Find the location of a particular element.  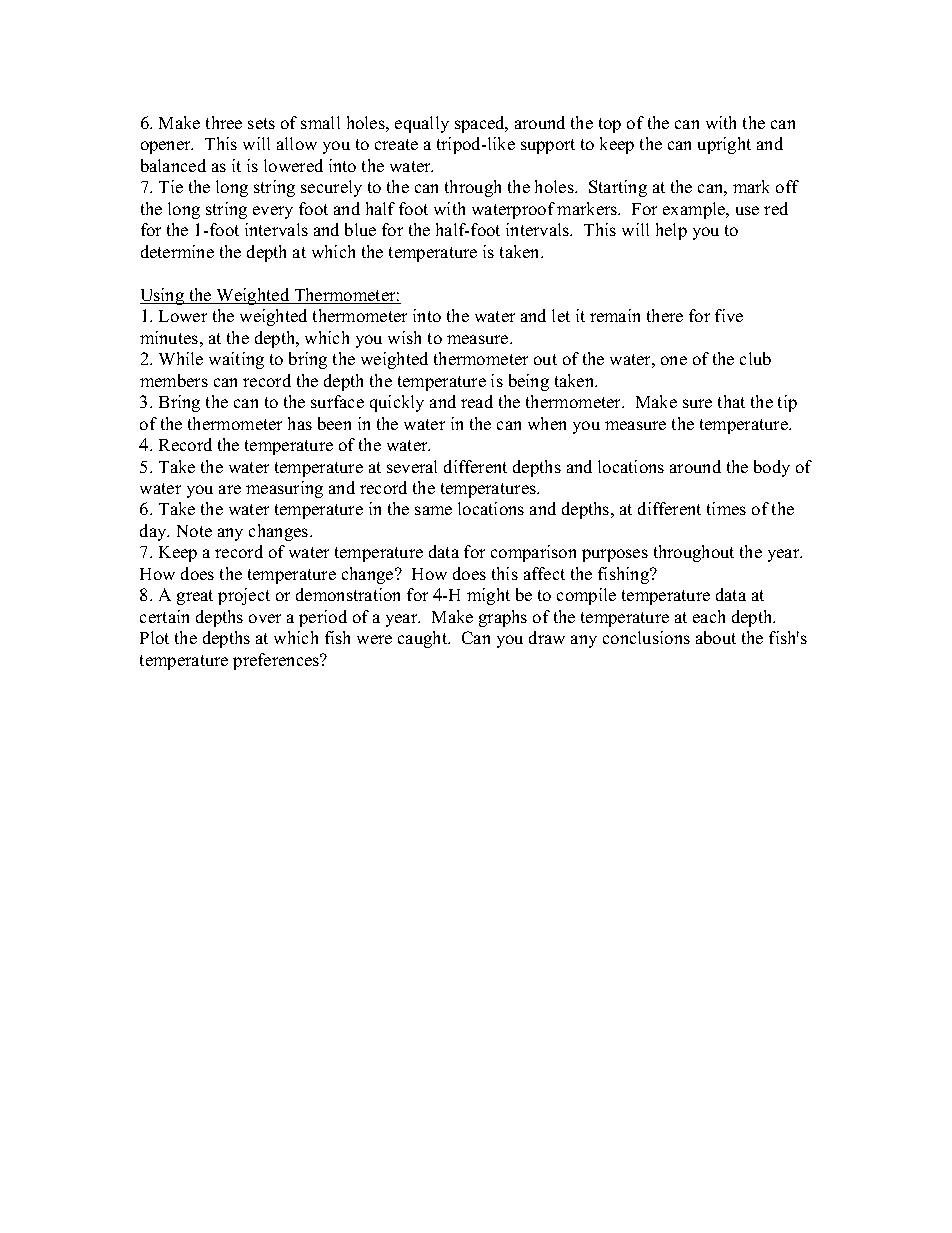

preferences is located at coordinates (277, 661).
